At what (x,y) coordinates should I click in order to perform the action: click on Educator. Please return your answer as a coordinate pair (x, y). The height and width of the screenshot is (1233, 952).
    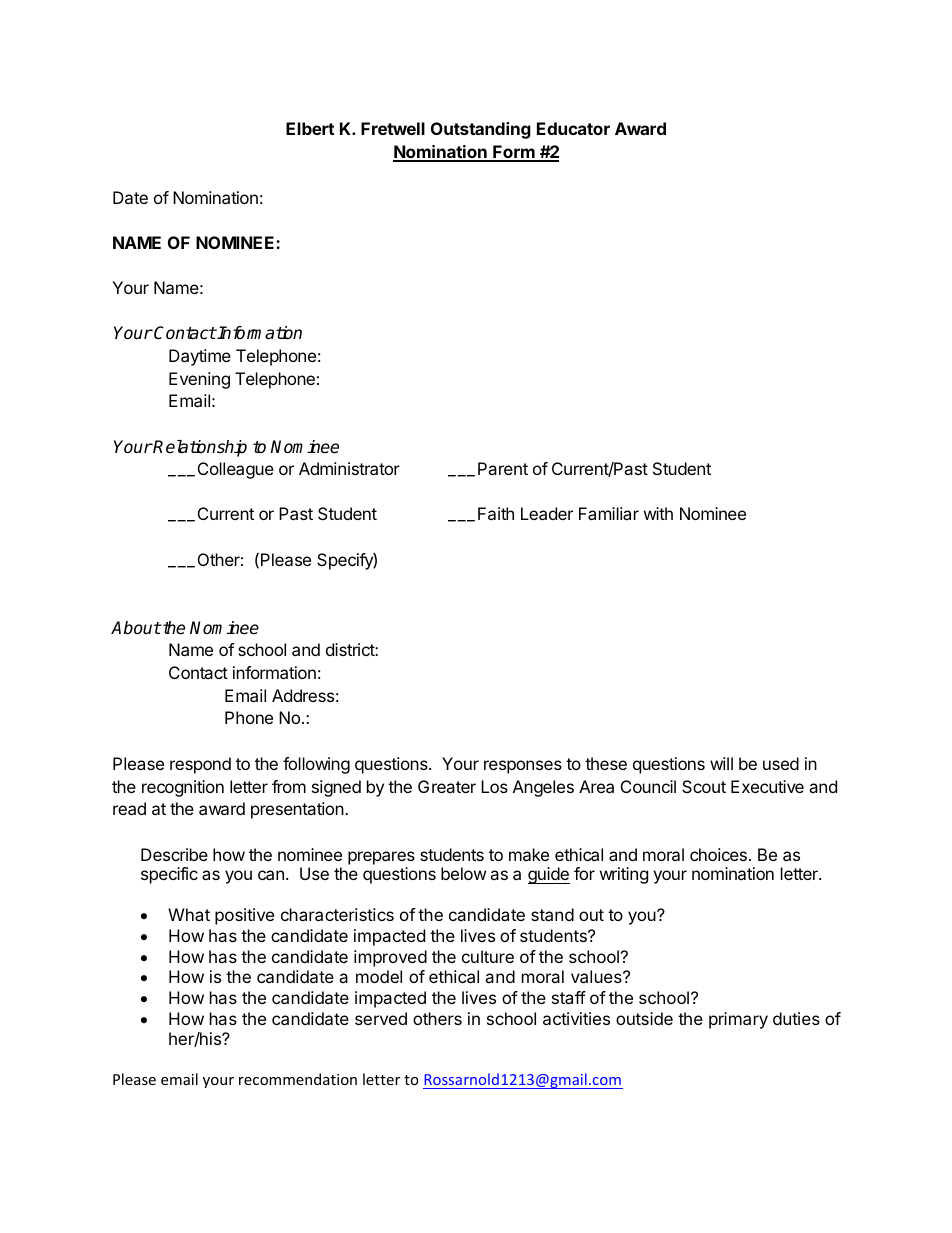
    Looking at the image, I should click on (573, 128).
